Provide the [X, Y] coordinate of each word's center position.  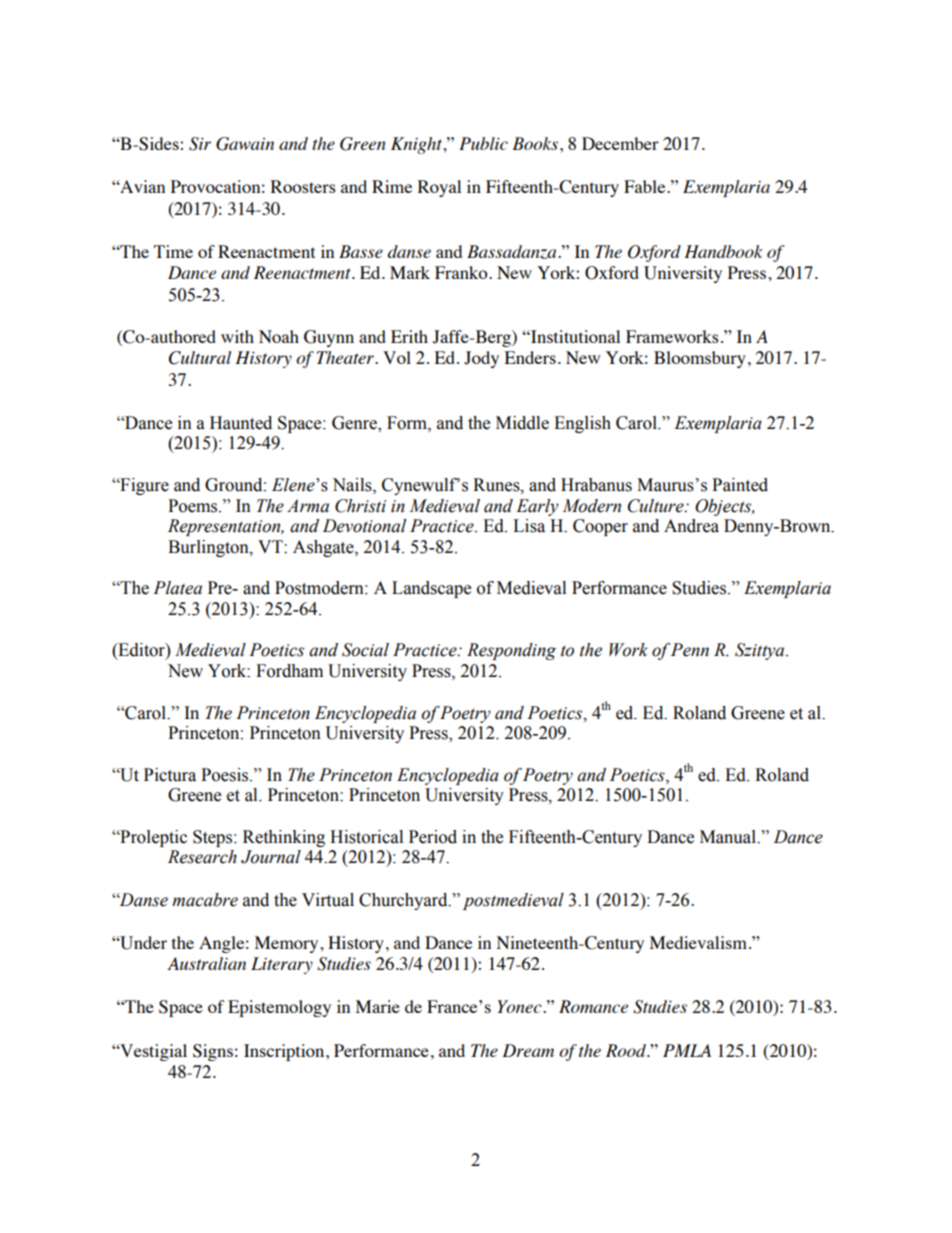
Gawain [245, 144]
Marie [378, 1006]
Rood [627, 1050]
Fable [646, 186]
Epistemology [279, 1008]
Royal [439, 188]
